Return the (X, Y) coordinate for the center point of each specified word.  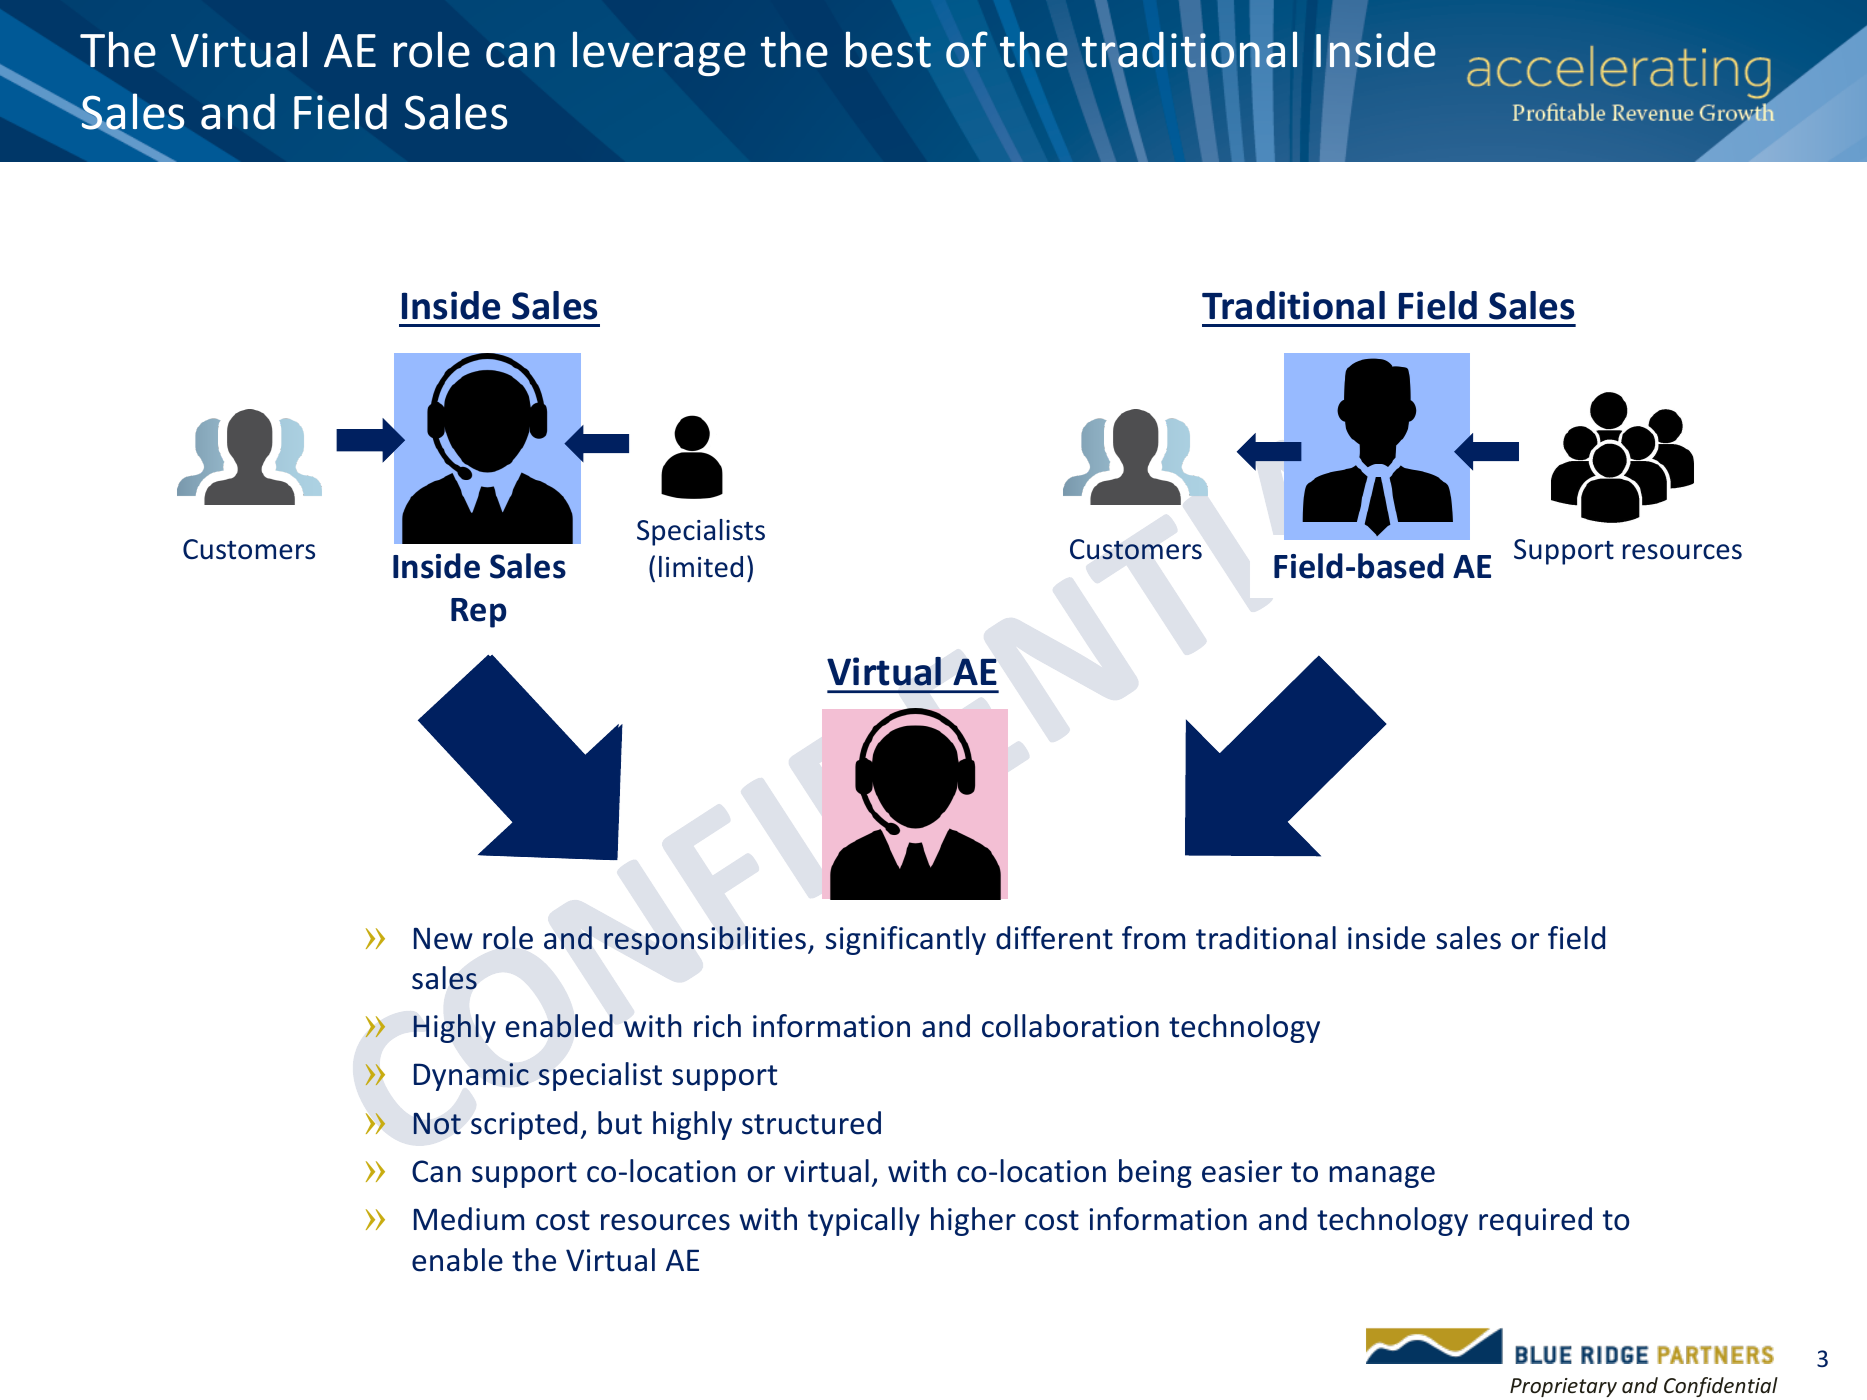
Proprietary (1563, 1387)
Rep (478, 613)
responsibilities (705, 940)
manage (1382, 1177)
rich (717, 1026)
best (888, 49)
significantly (906, 940)
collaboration (1070, 1026)
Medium (469, 1219)
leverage (659, 53)
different (1054, 938)
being (1155, 1173)
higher (973, 1221)
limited (701, 567)
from (1153, 938)
